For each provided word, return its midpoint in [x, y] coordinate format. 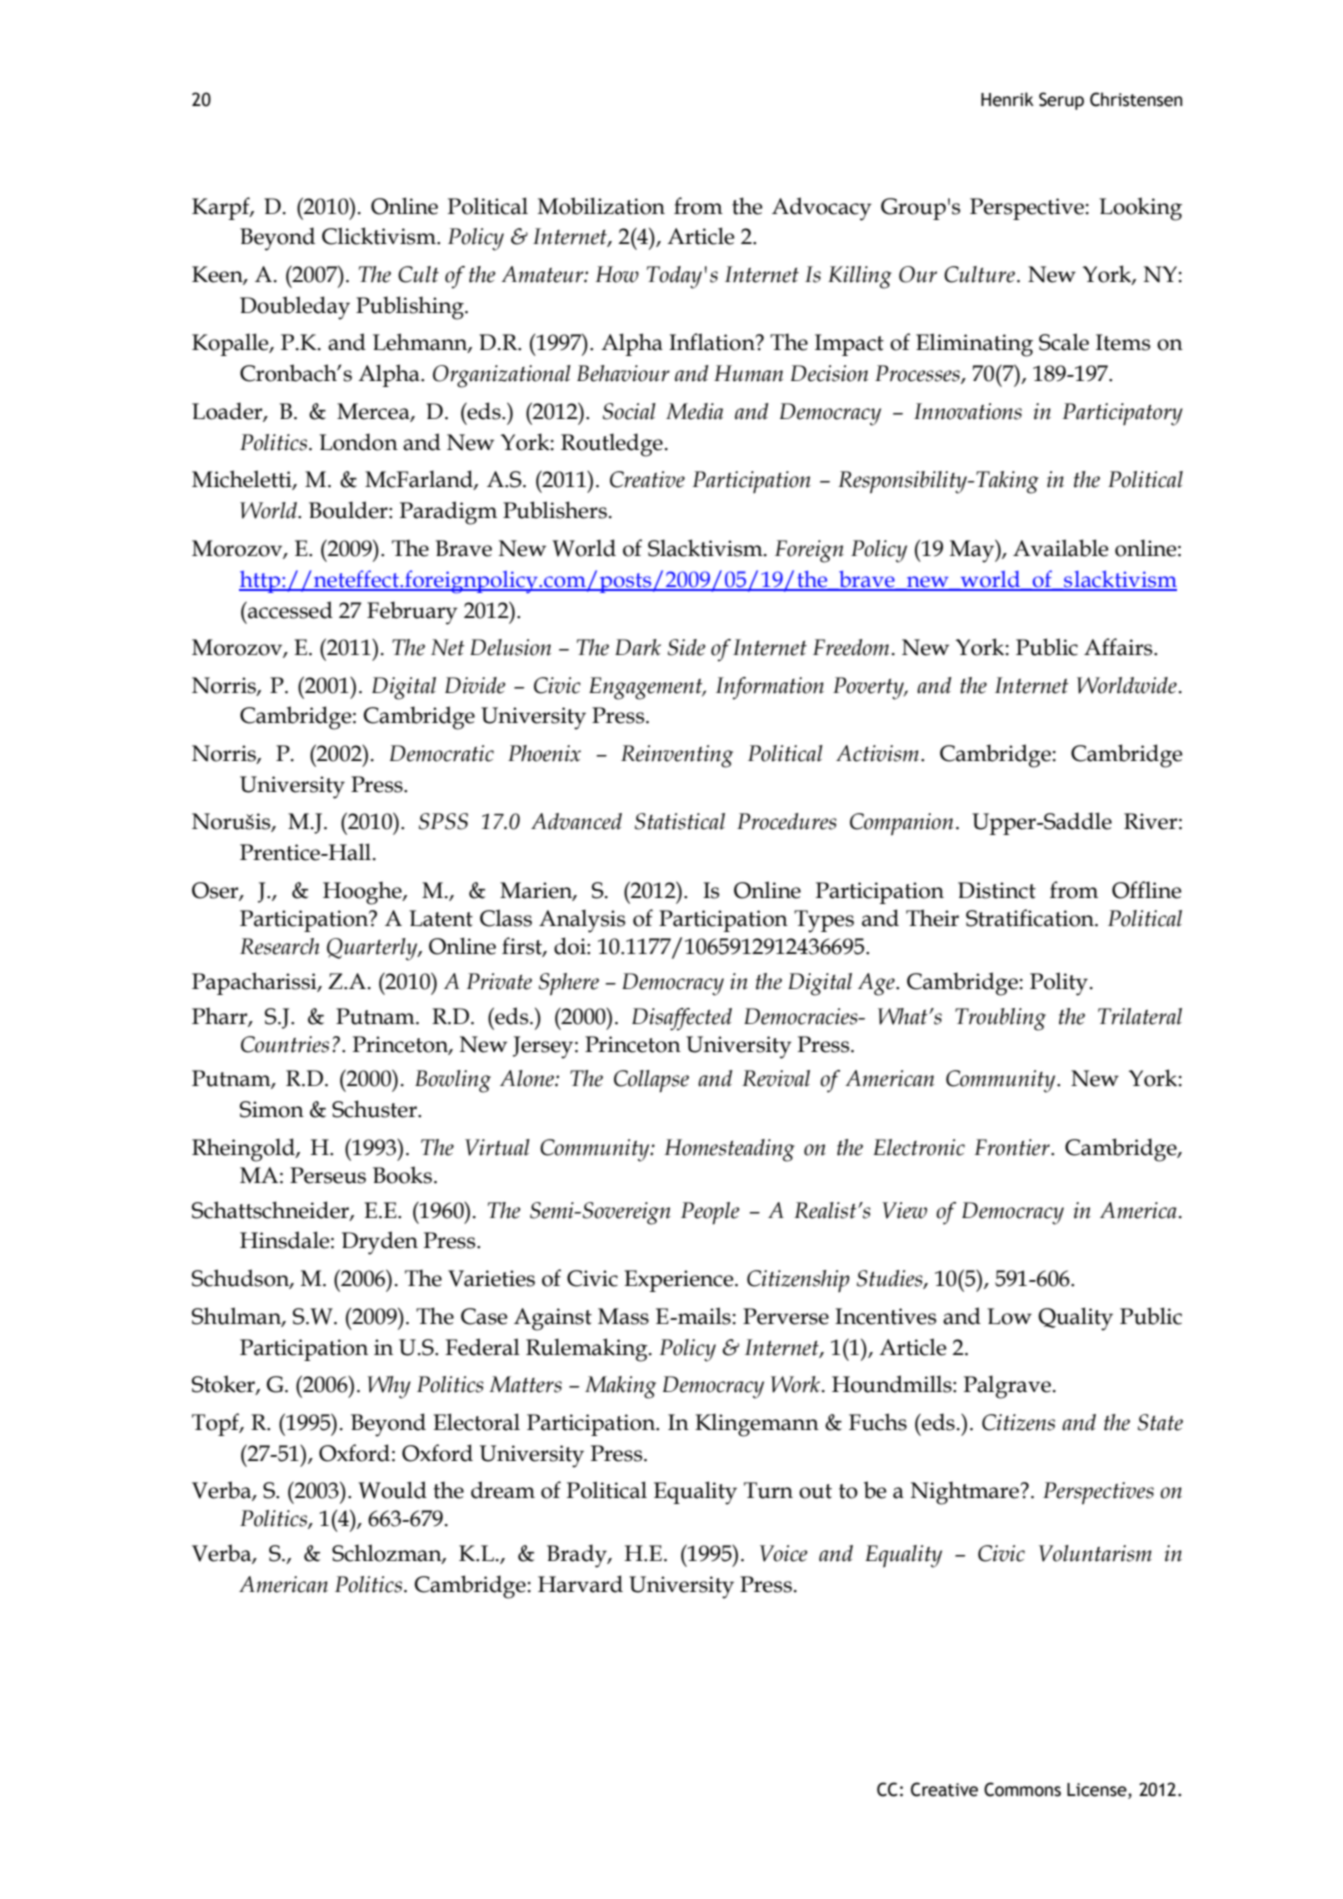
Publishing [411, 308]
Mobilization [601, 206]
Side [687, 647]
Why [389, 1387]
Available [1061, 548]
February [412, 613]
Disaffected [682, 1019]
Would [392, 1490]
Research [280, 946]
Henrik [1007, 99]
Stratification [1031, 918]
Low [1009, 1316]
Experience [680, 1281]
